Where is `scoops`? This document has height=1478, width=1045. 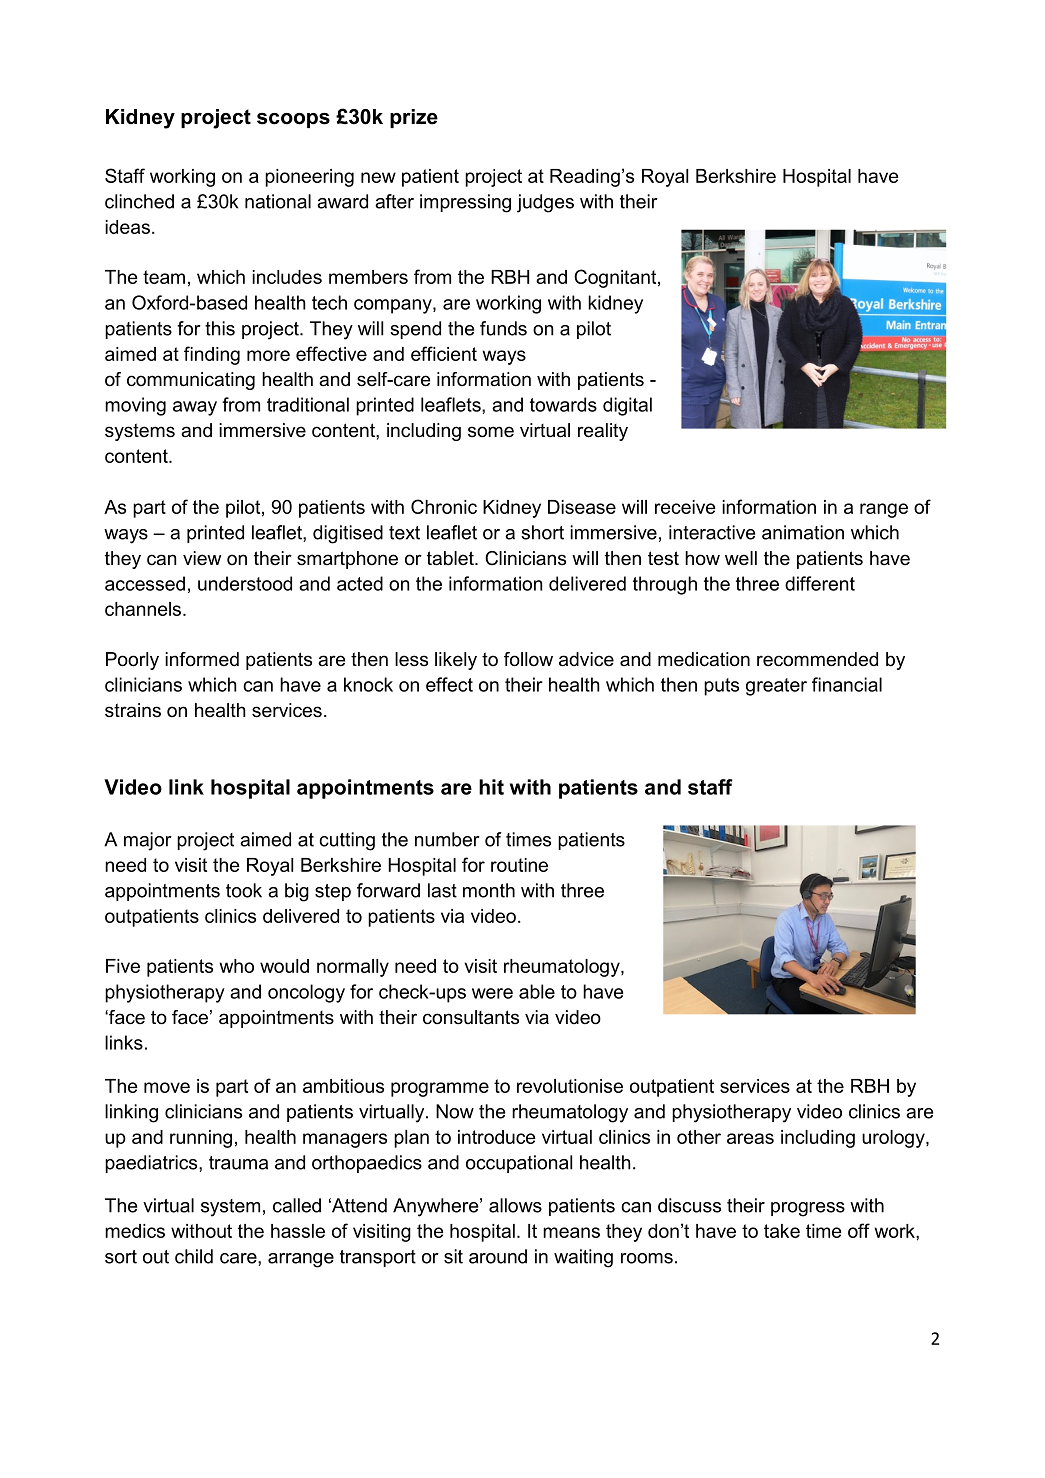
scoops is located at coordinates (293, 120).
